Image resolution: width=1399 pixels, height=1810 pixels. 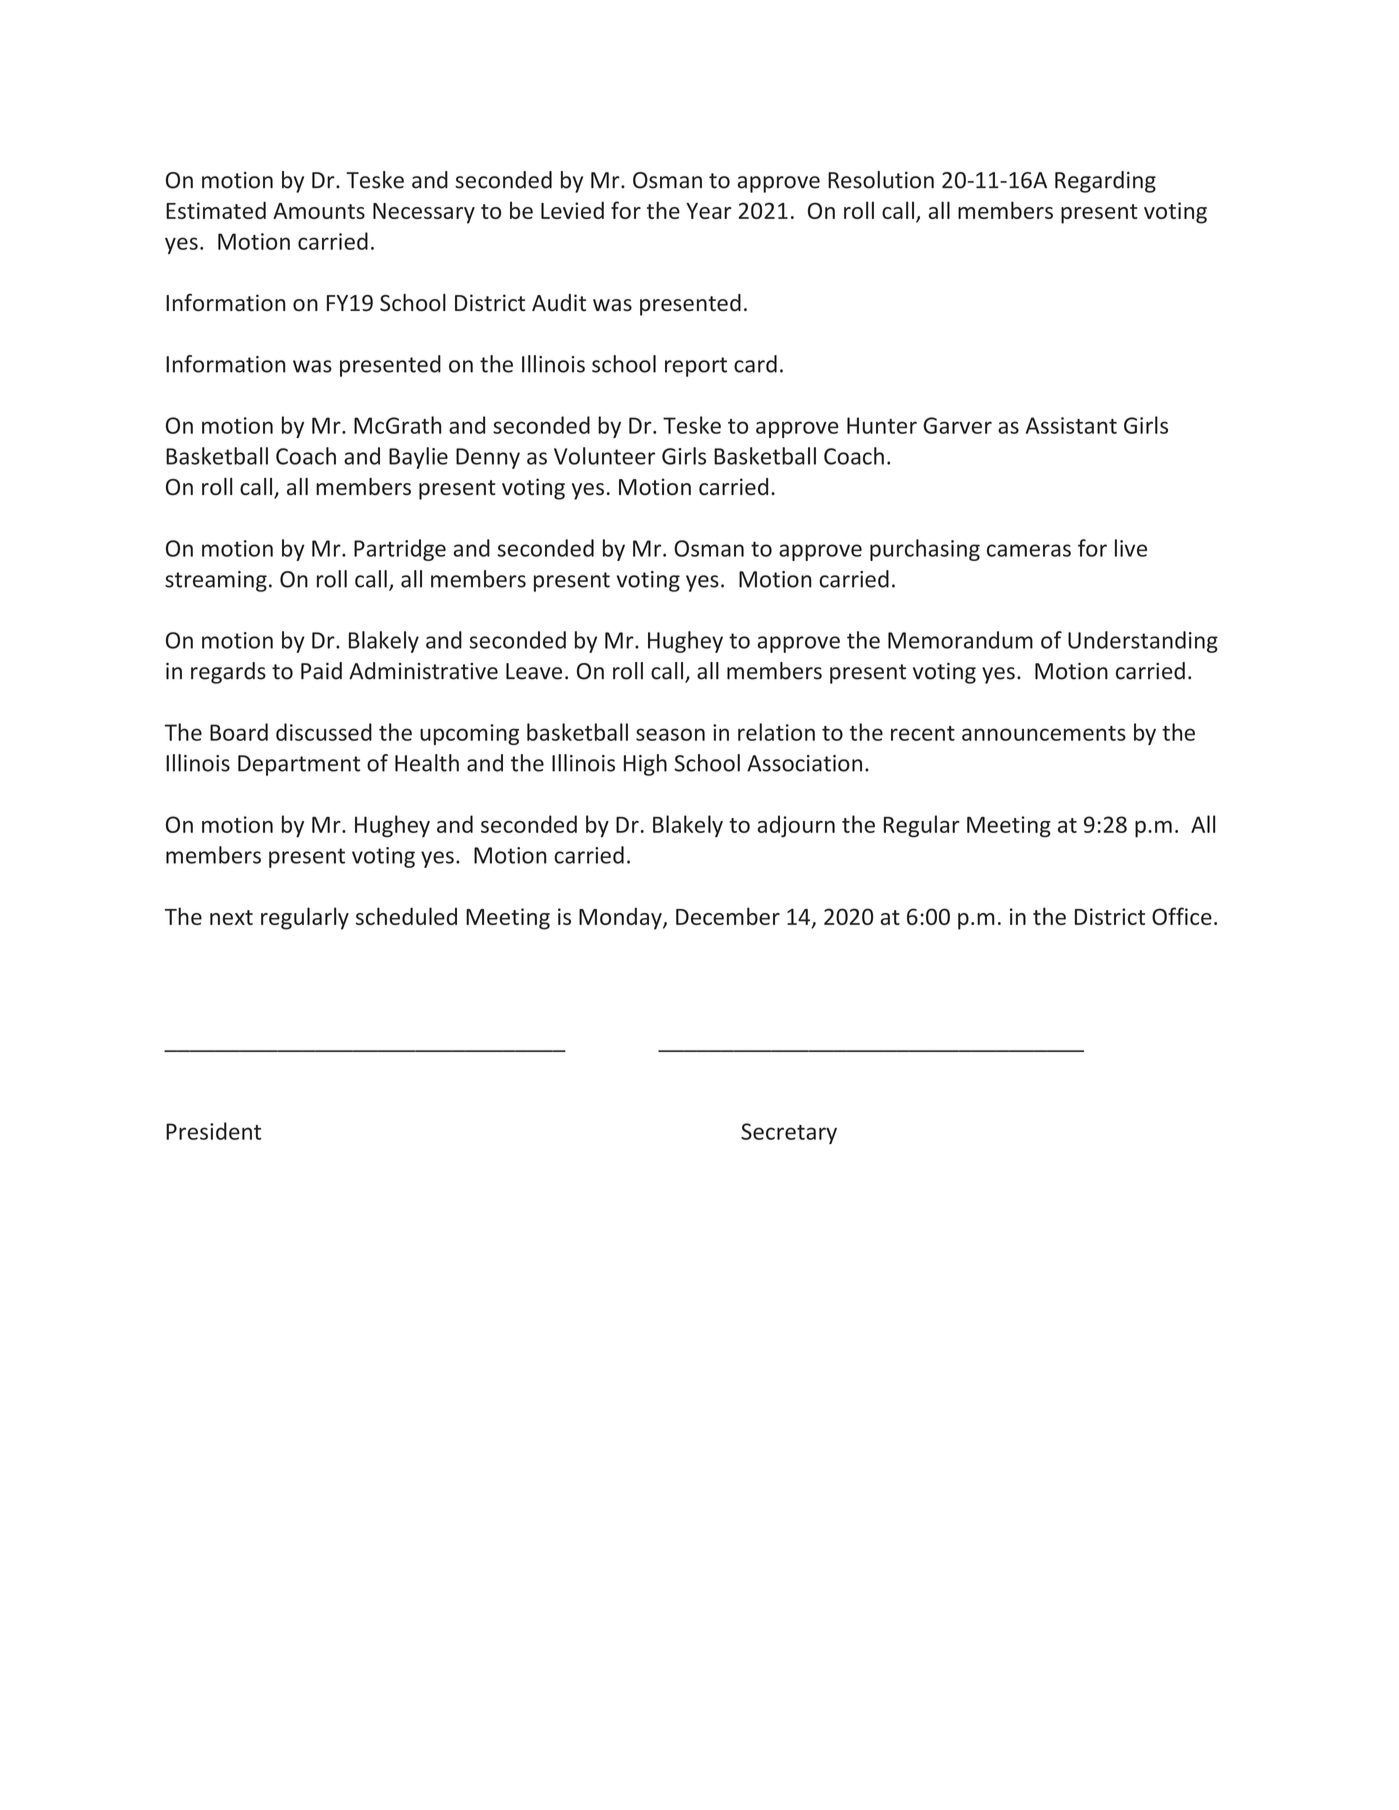 What do you see at coordinates (604, 456) in the screenshot?
I see `Volunteer` at bounding box center [604, 456].
